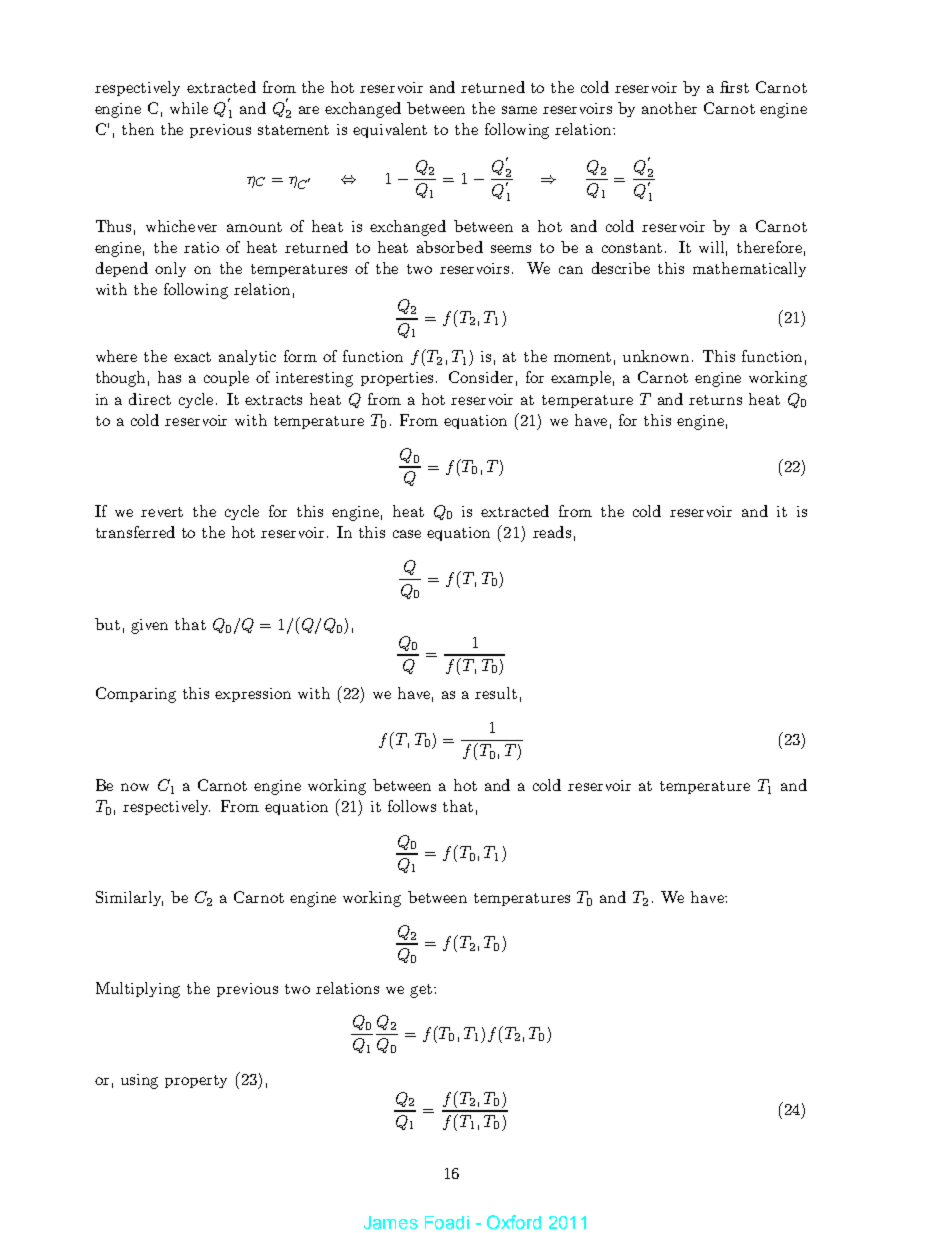  I want to click on result, so click(496, 693).
